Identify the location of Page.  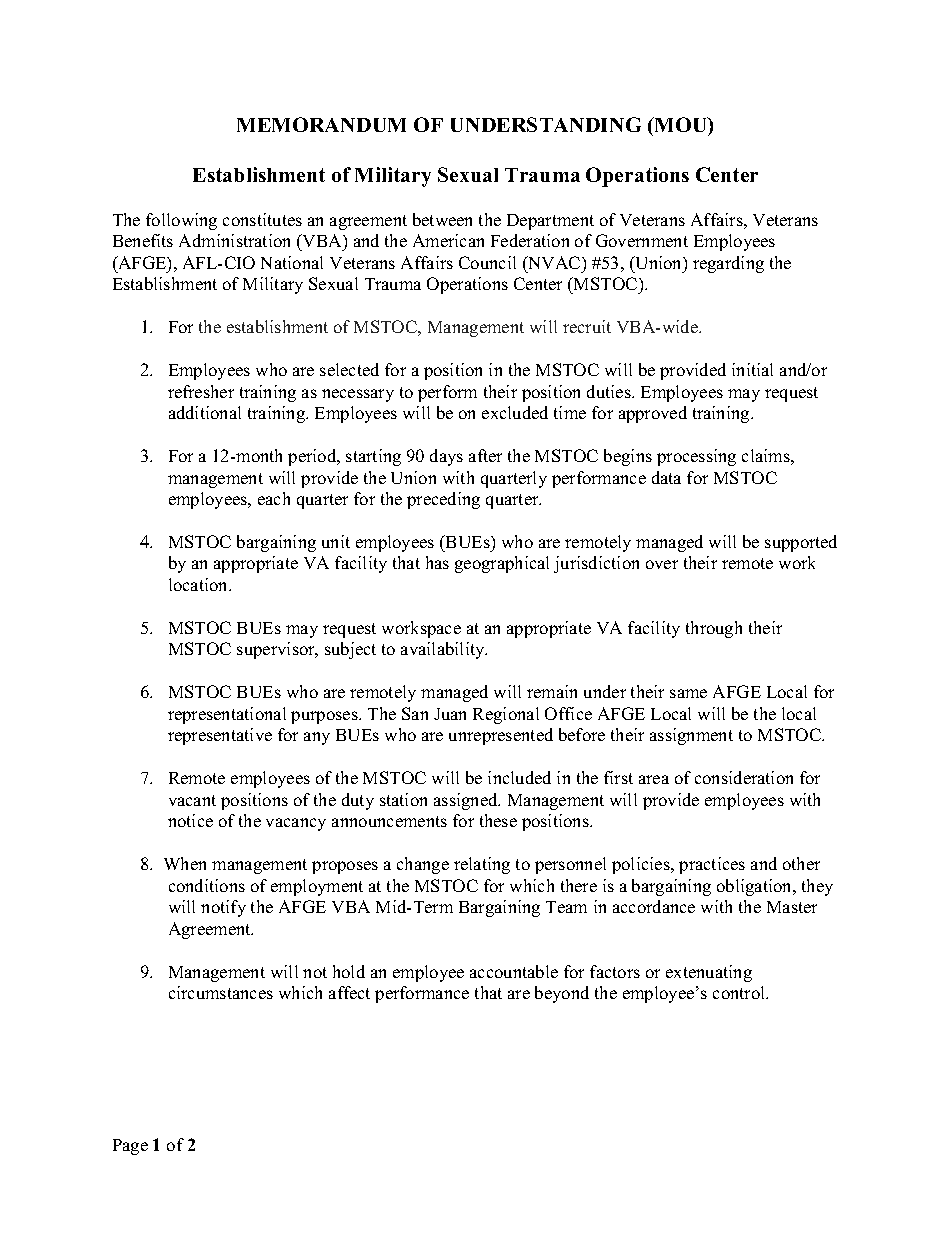
(130, 1147).
